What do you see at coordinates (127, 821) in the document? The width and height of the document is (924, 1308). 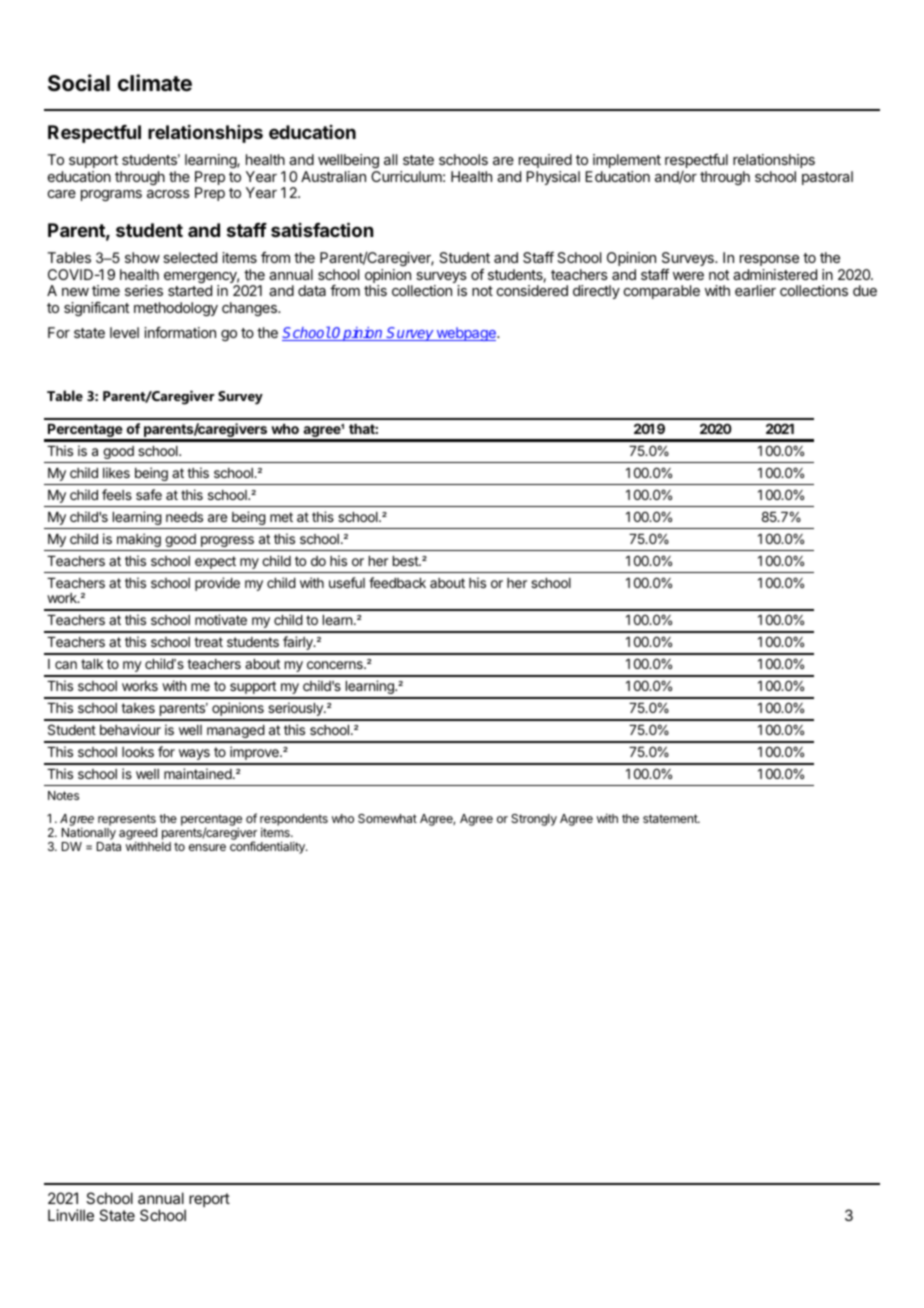 I see `represents` at bounding box center [127, 821].
